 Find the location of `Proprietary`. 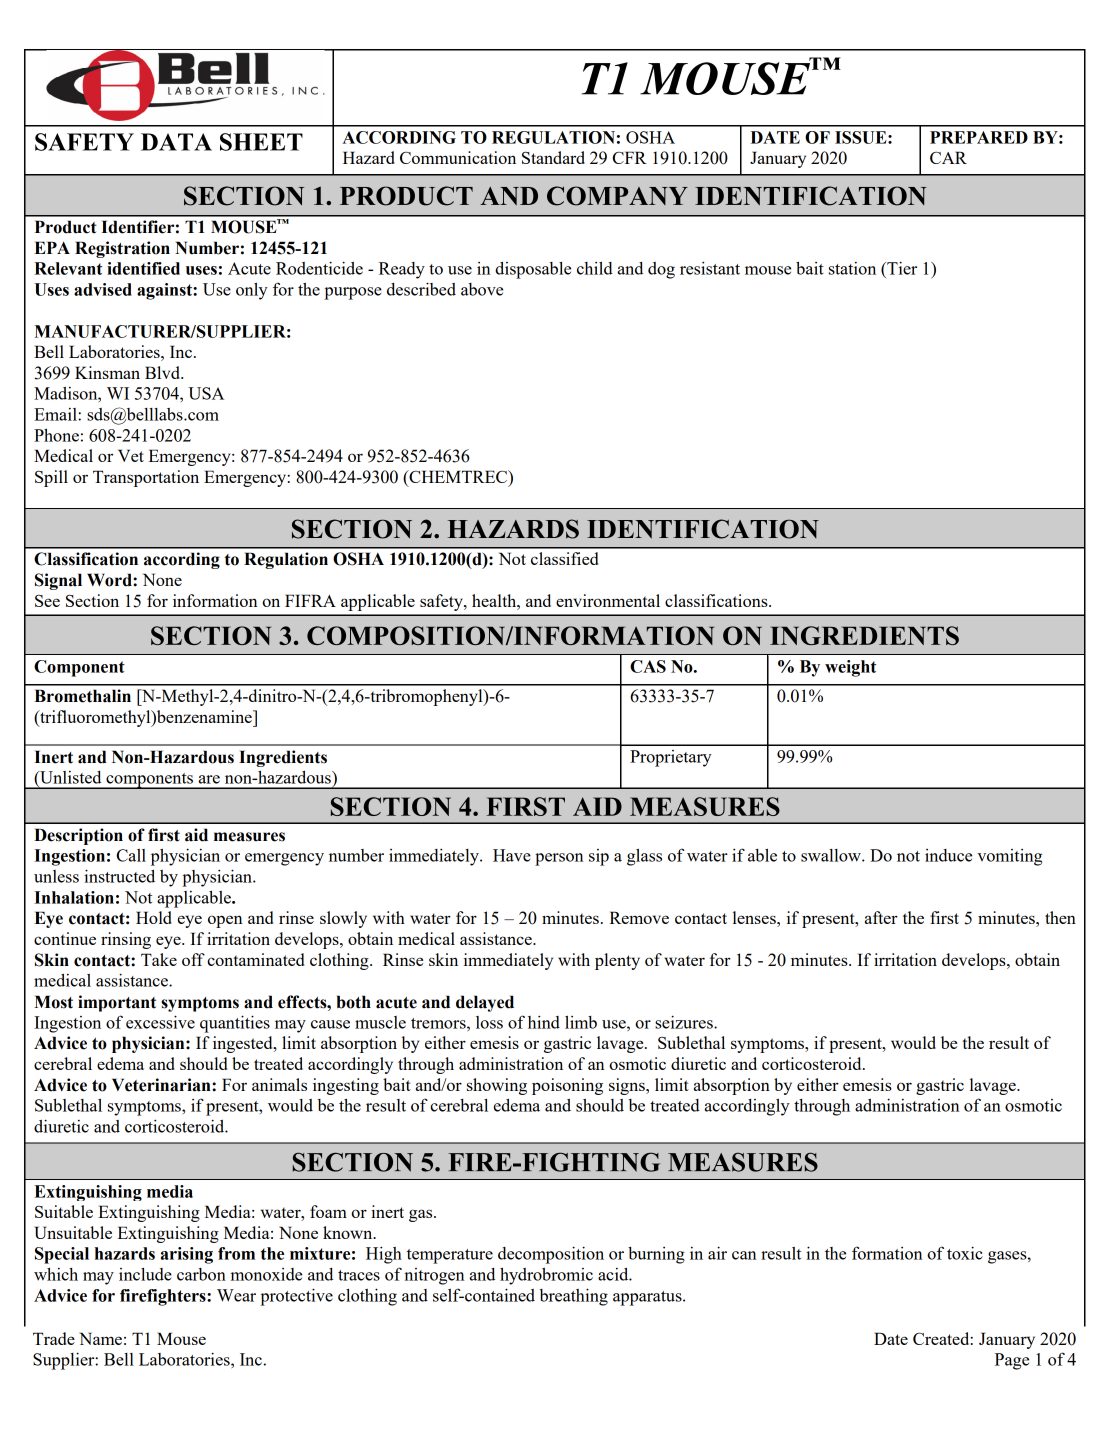

Proprietary is located at coordinates (671, 758).
